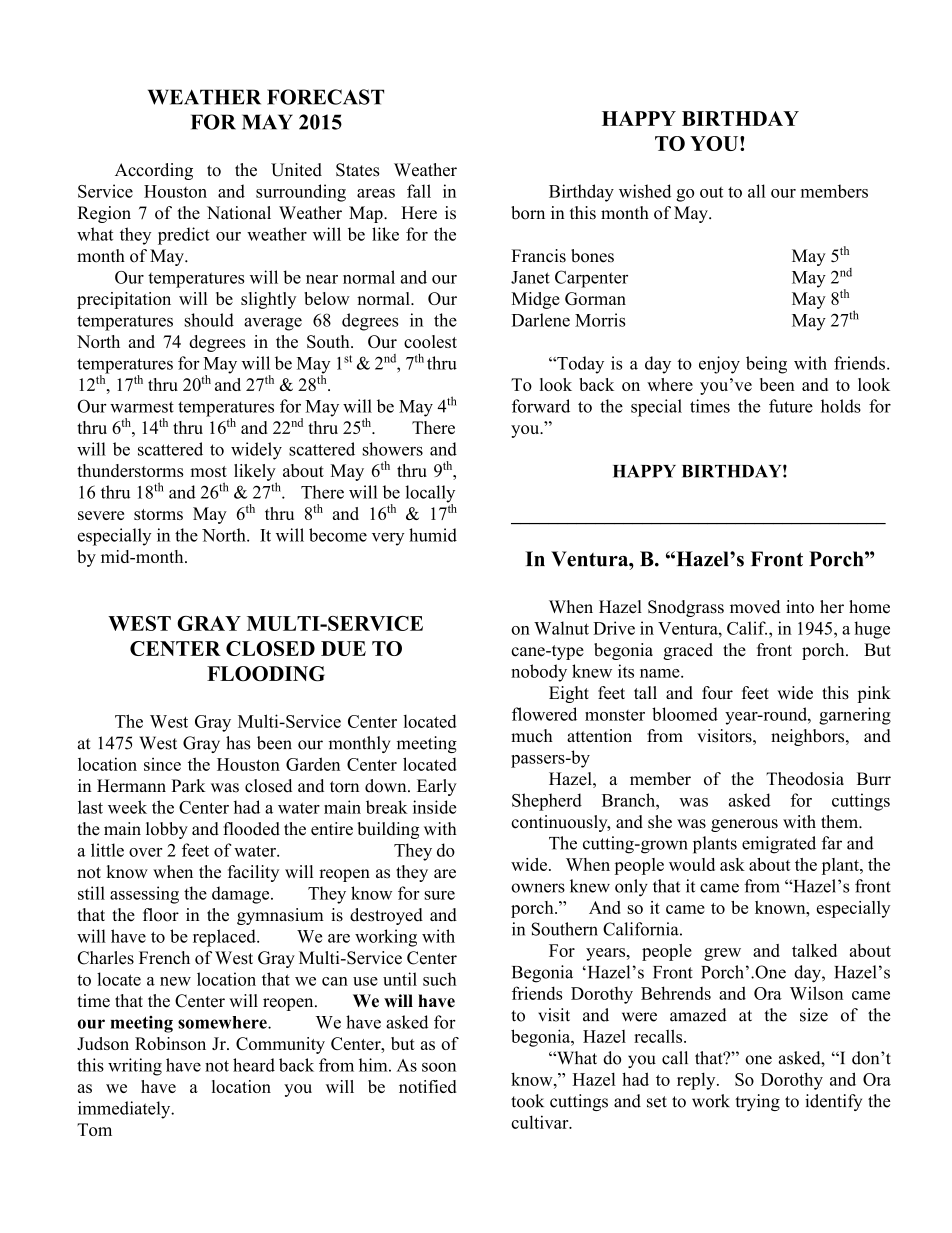 The image size is (952, 1233). What do you see at coordinates (757, 1102) in the screenshot?
I see `trying` at bounding box center [757, 1102].
